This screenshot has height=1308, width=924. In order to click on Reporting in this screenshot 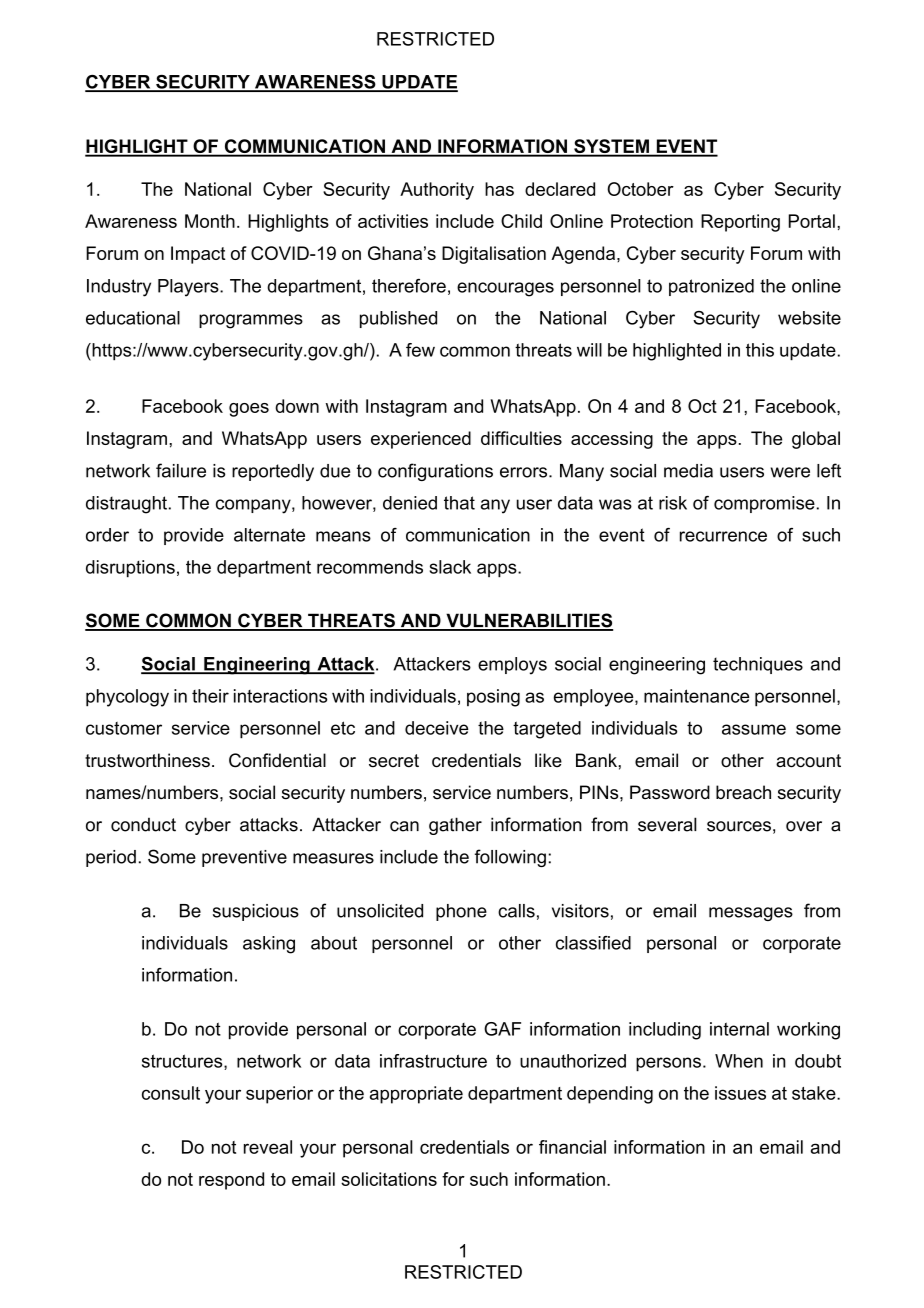, I will do `click(740, 223)`.
